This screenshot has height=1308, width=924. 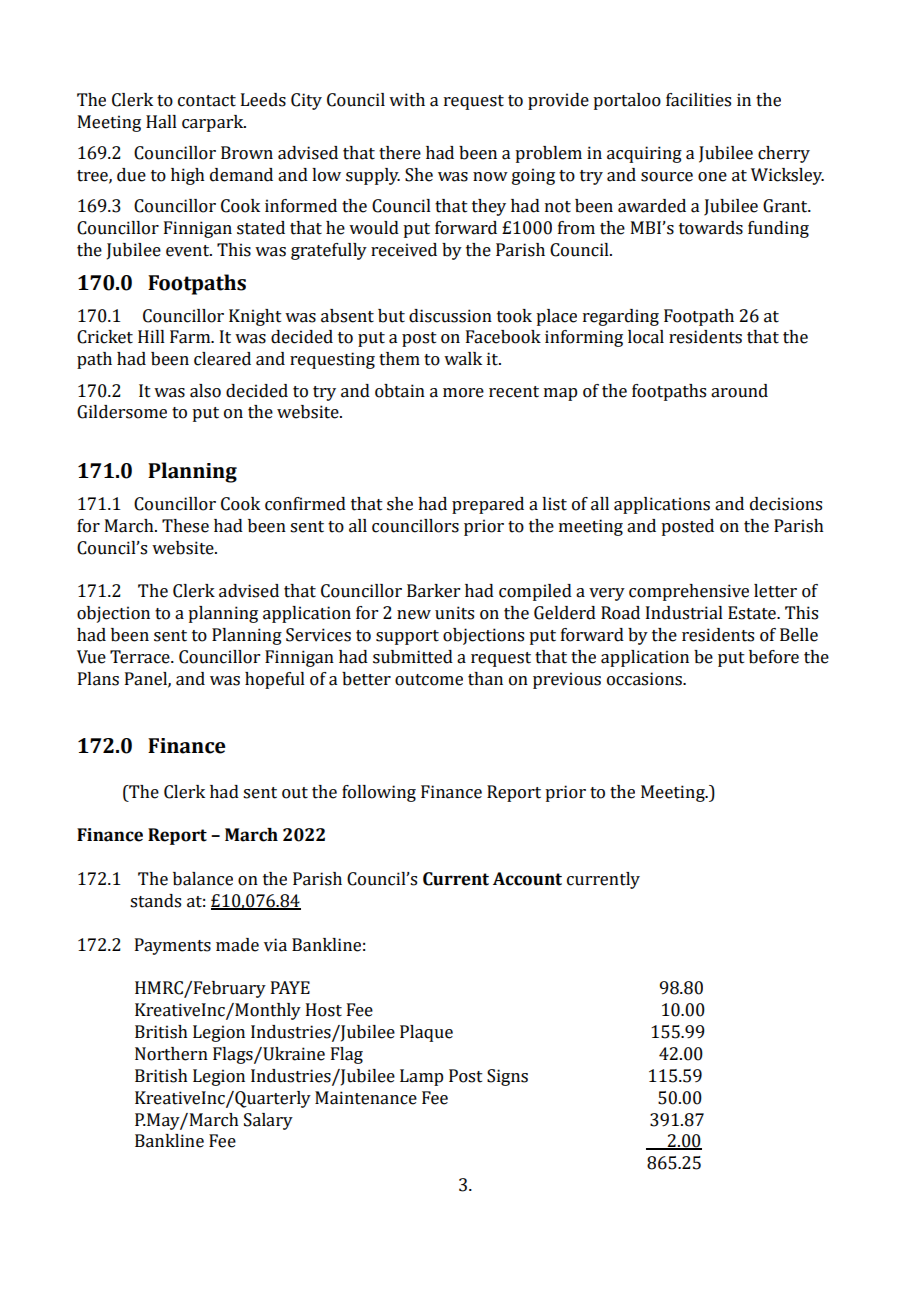 I want to click on more, so click(x=463, y=393).
